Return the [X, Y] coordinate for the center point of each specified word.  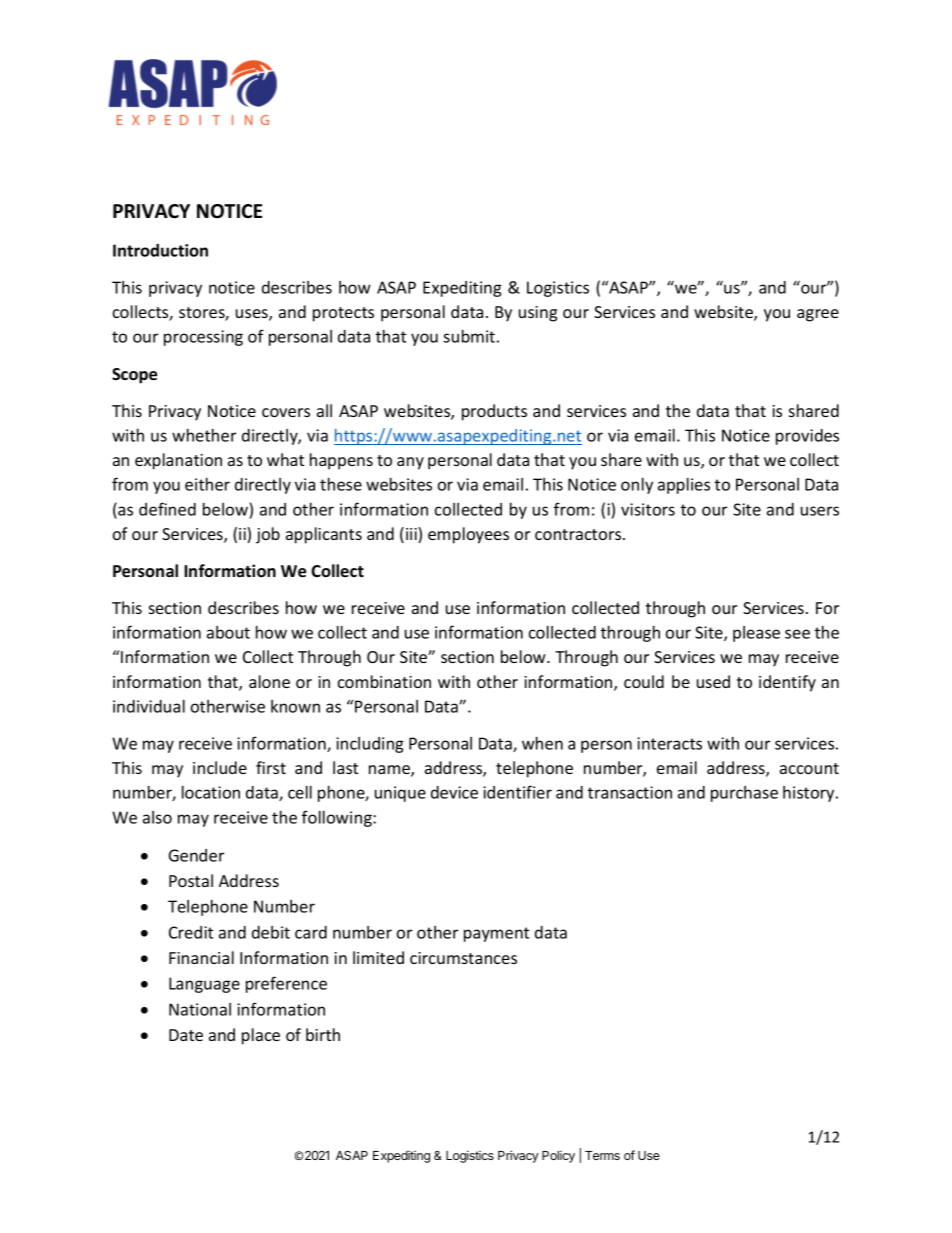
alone [269, 681]
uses [253, 315]
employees [468, 535]
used [713, 681]
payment [496, 934]
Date [186, 1035]
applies [684, 486]
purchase [744, 794]
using [538, 314]
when [542, 743]
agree [818, 315]
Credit [191, 932]
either [207, 484]
